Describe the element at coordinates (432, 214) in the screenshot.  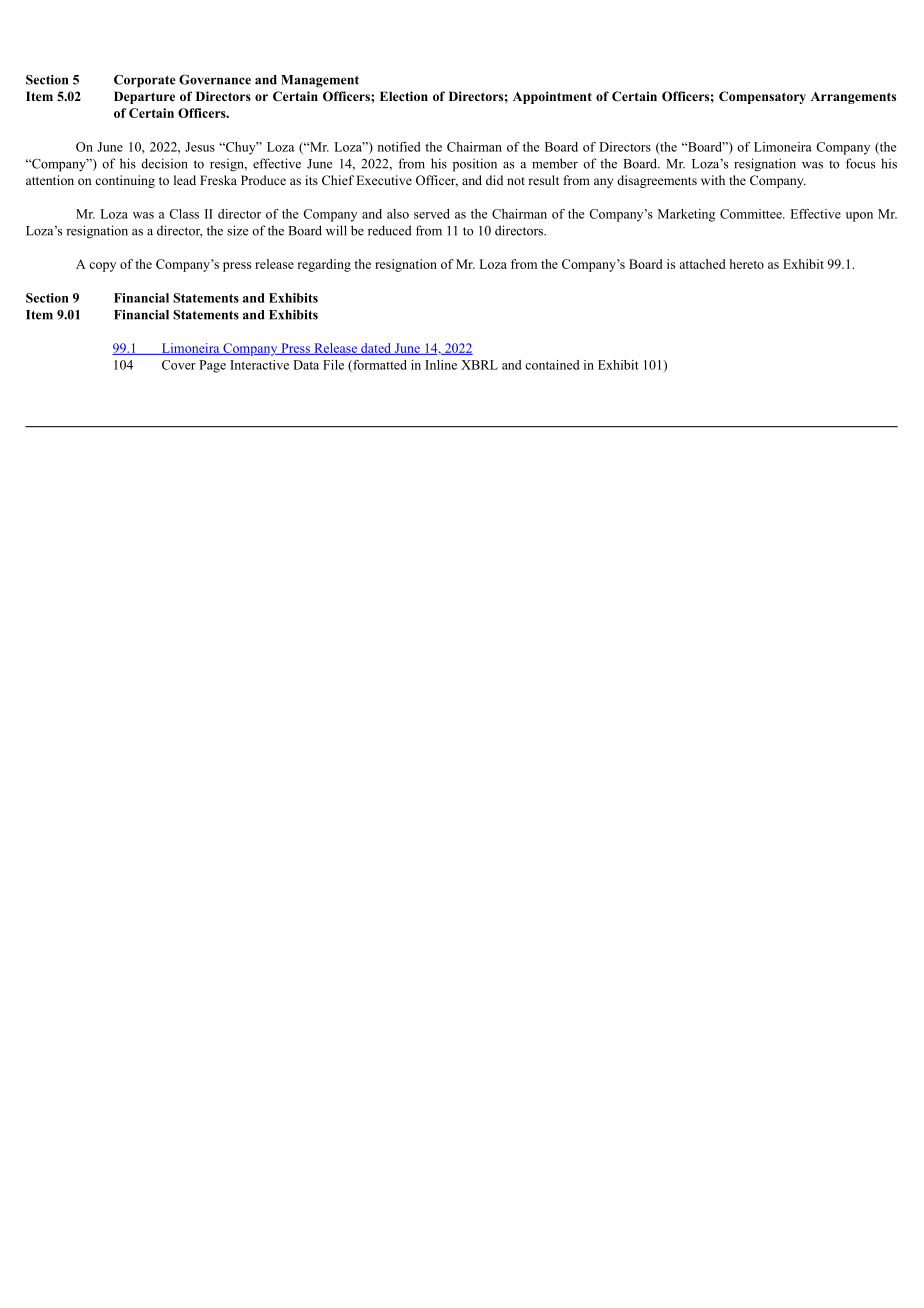
I see `served` at that location.
